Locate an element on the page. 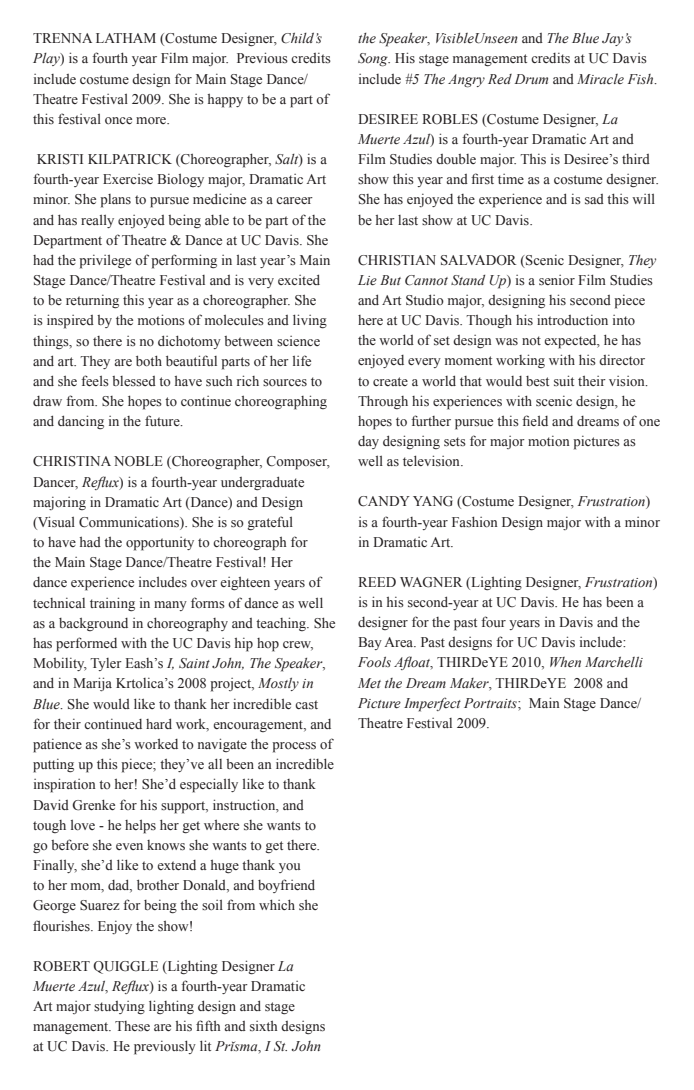 This document has height=1090, width=694. Communications is located at coordinates (130, 523).
